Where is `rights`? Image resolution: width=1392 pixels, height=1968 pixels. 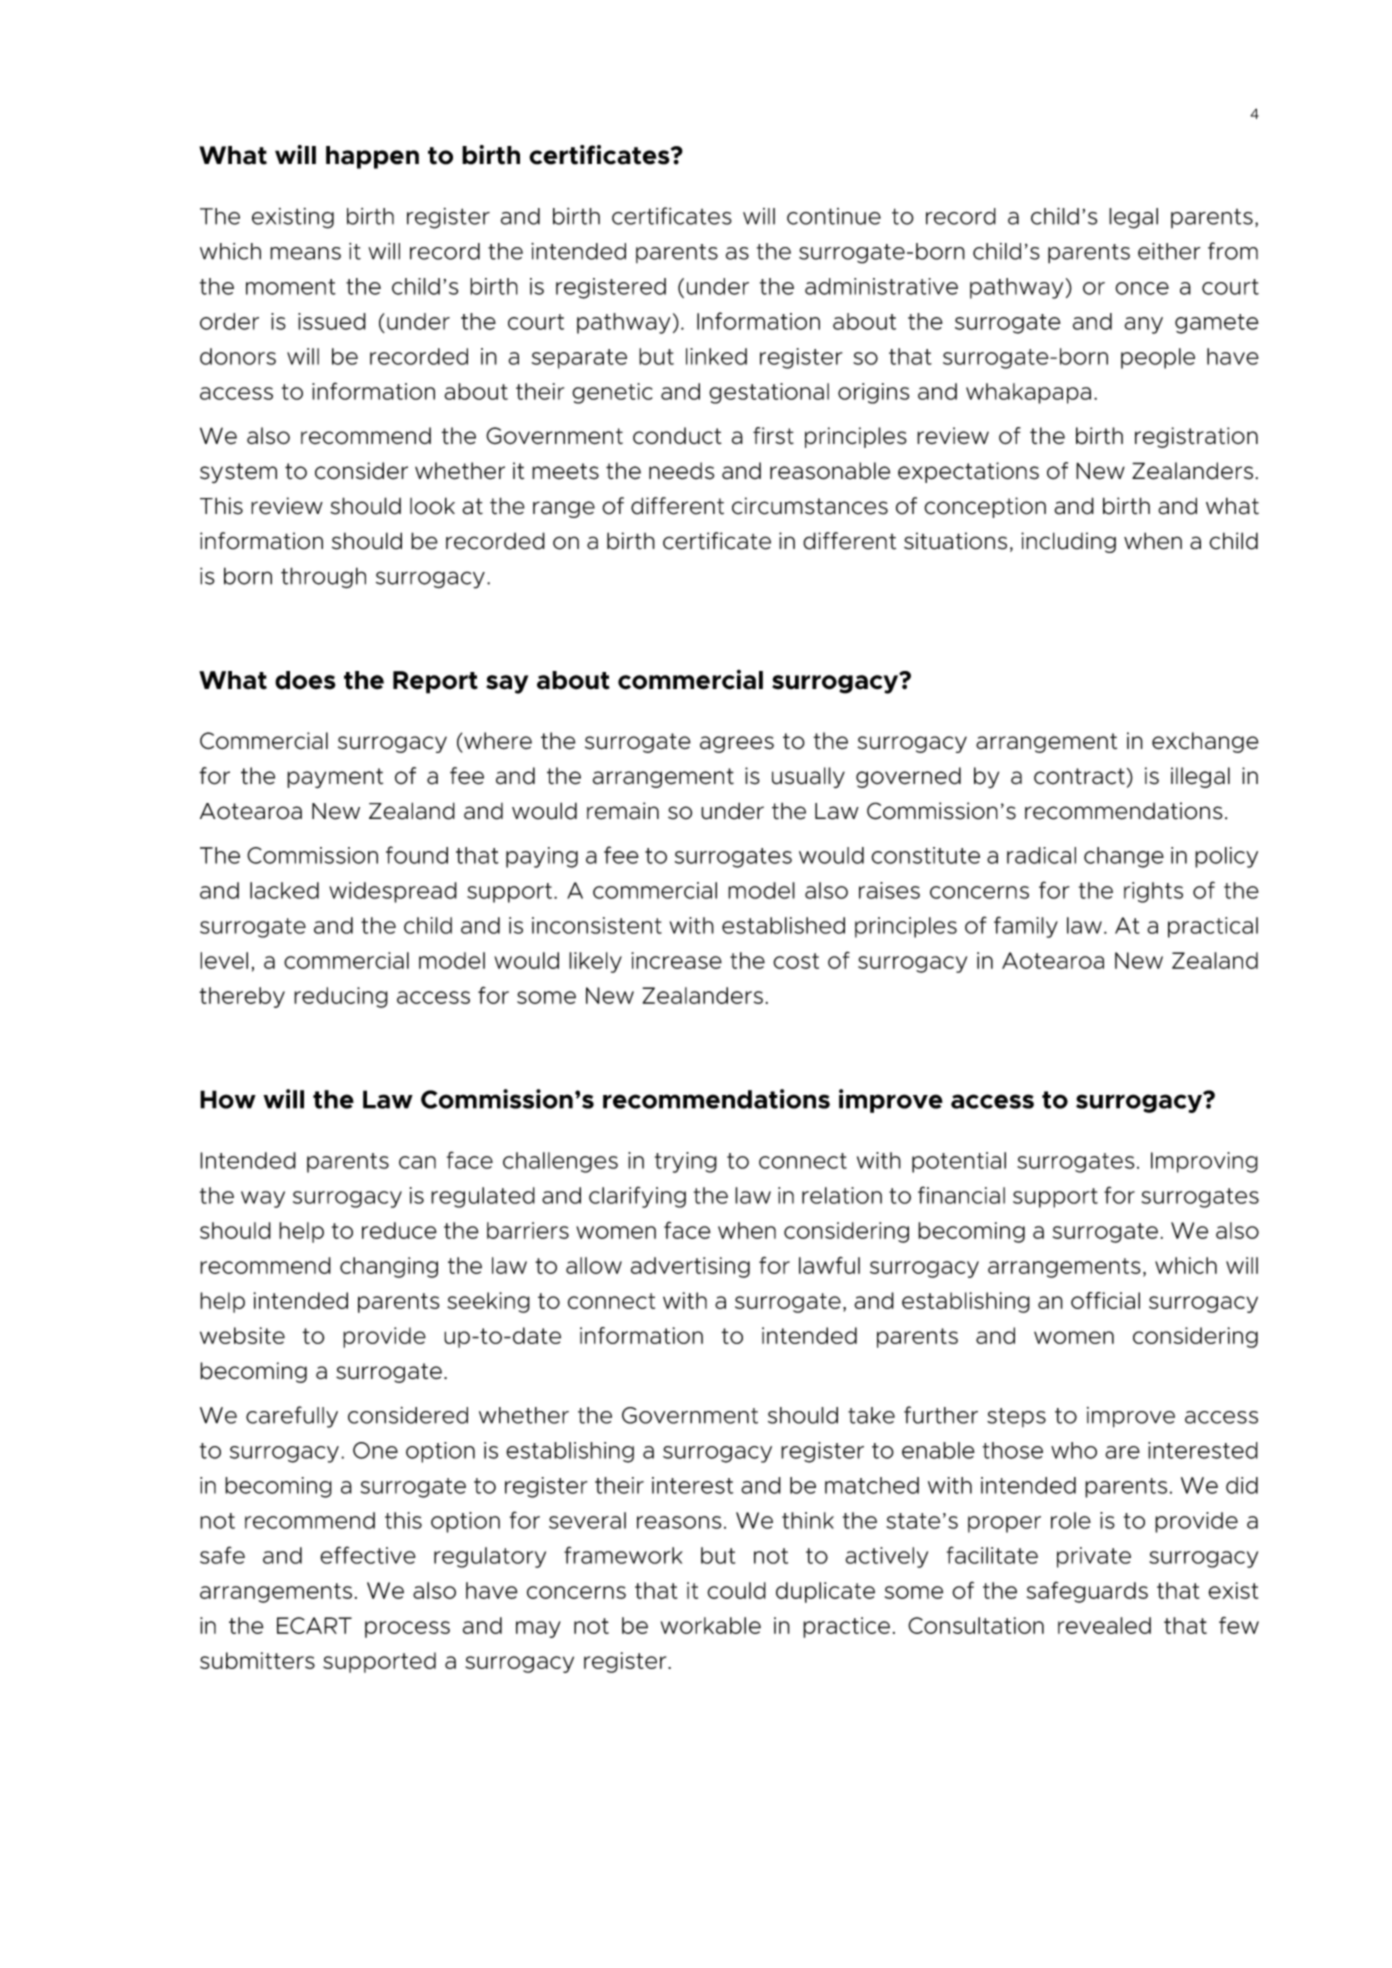
rights is located at coordinates (1153, 892).
